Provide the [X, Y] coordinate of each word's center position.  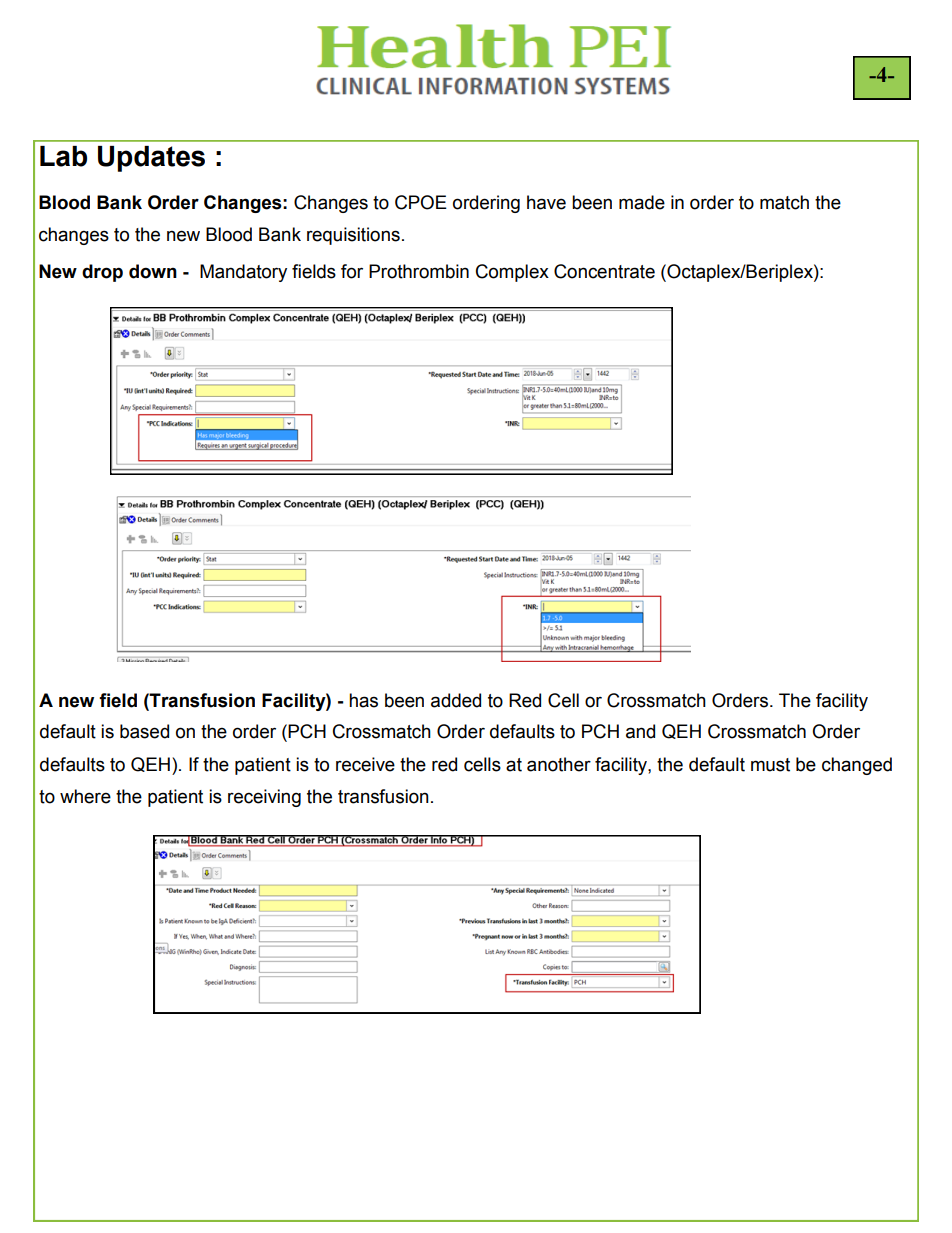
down [153, 271]
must [770, 765]
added [456, 700]
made [642, 202]
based [144, 731]
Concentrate [604, 271]
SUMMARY [260, 995]
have [546, 202]
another [559, 764]
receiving [264, 798]
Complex [512, 273]
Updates [151, 159]
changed [857, 766]
